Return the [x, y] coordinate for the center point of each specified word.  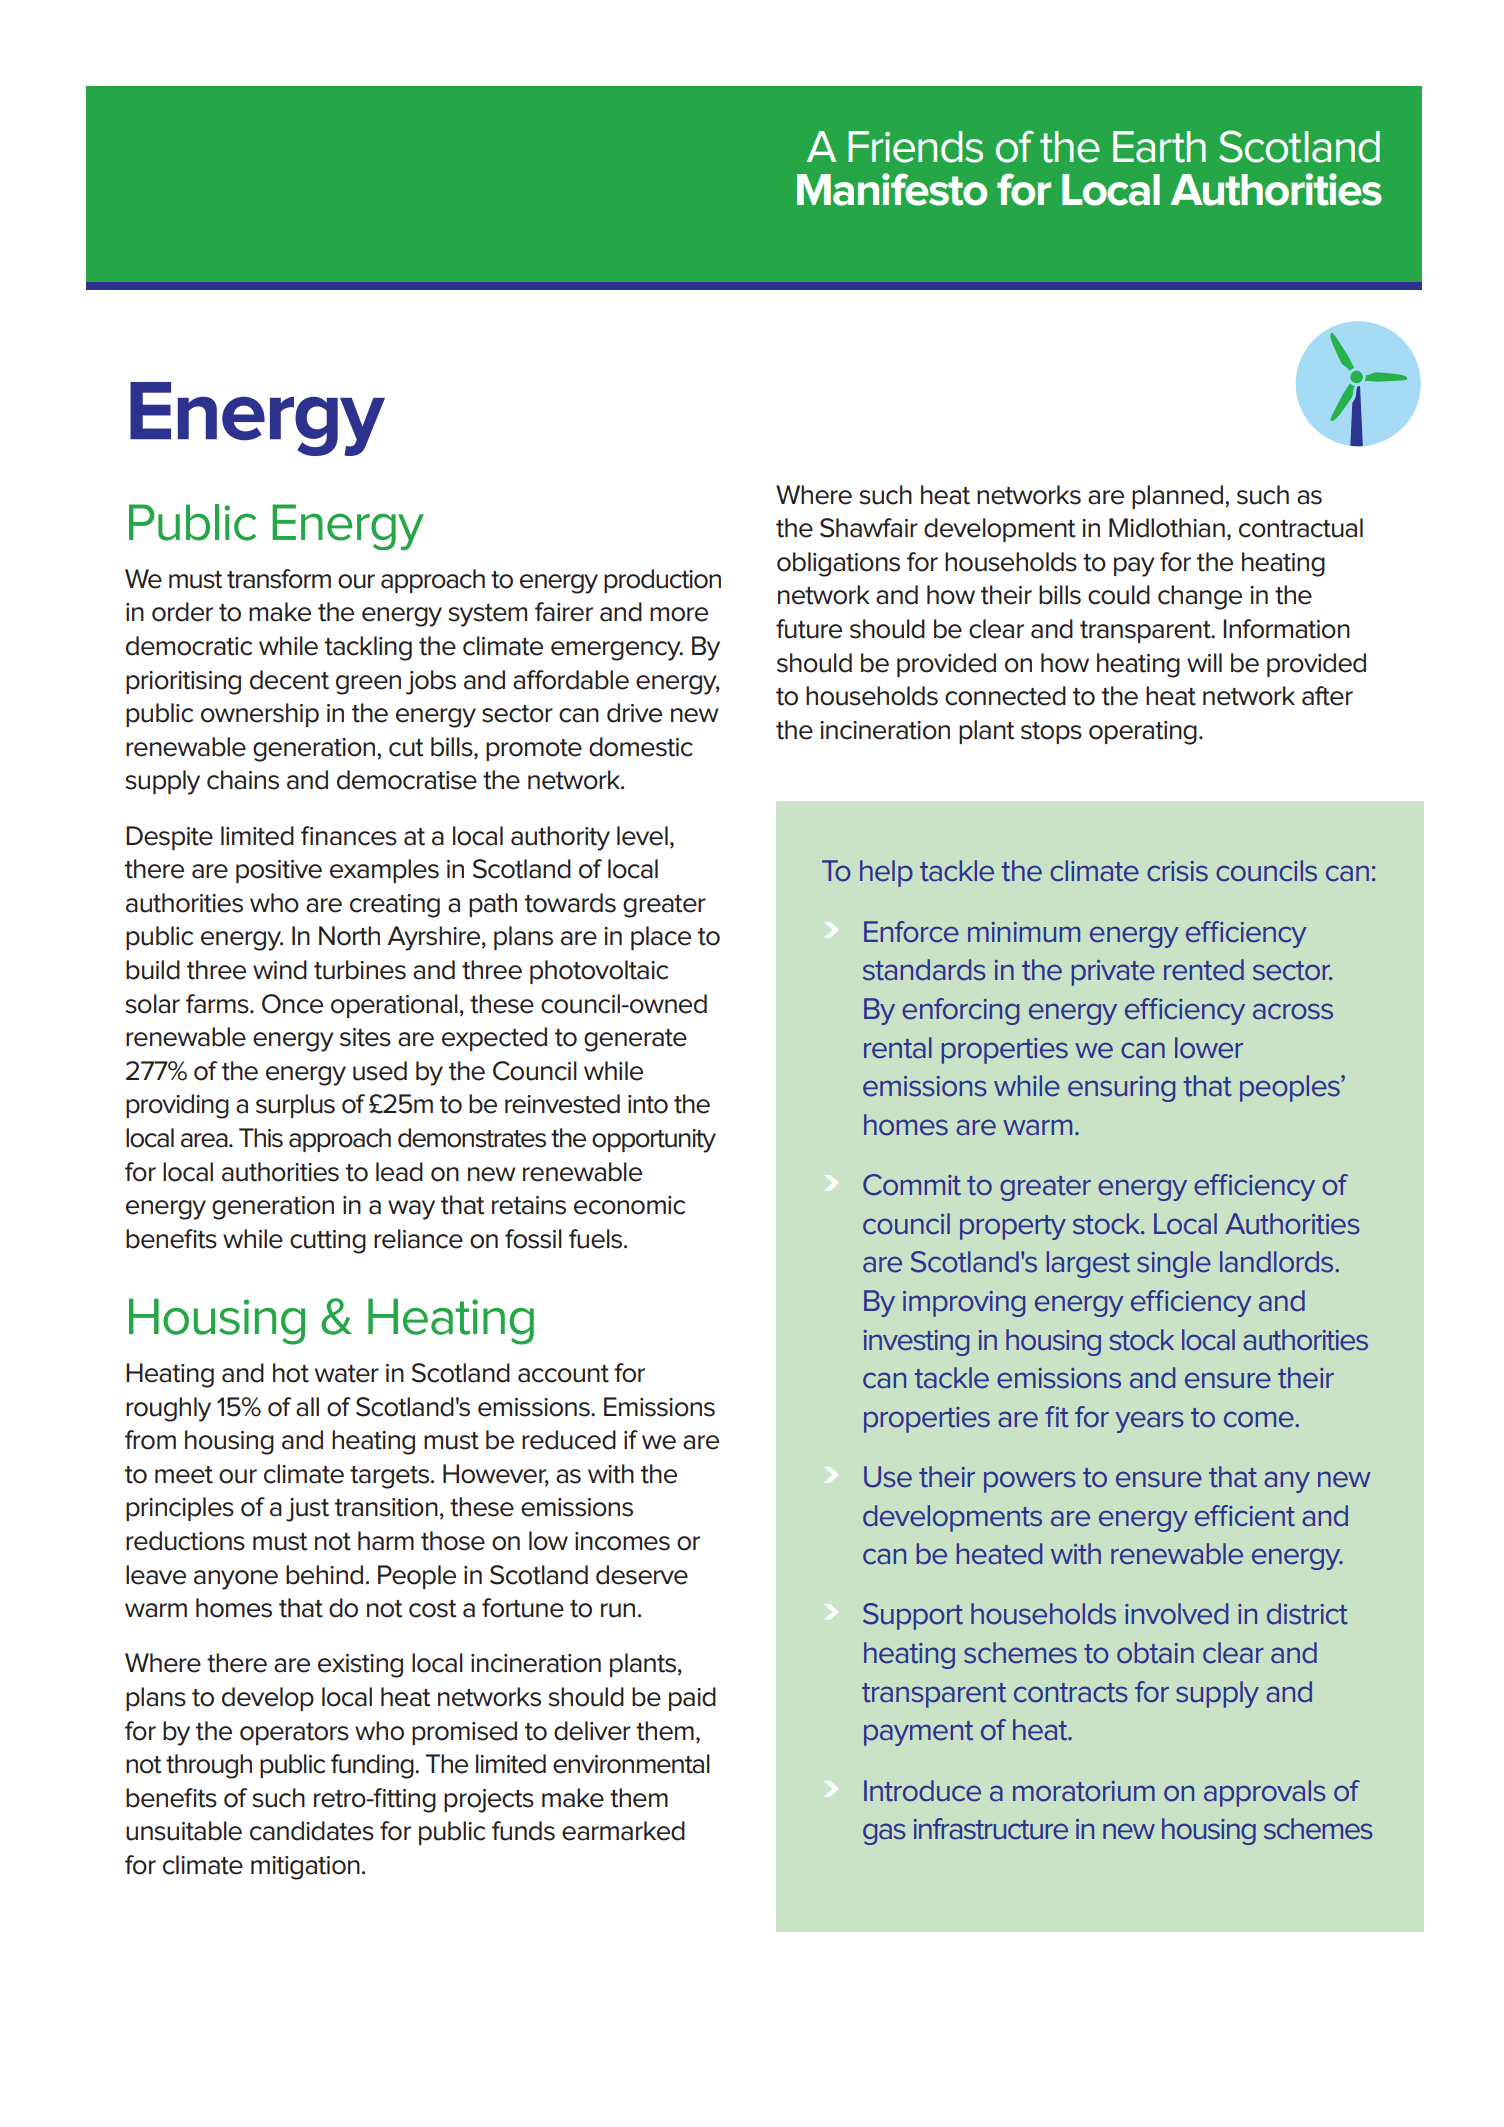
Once [292, 1004]
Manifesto [892, 189]
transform [279, 579]
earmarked [623, 1831]
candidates [312, 1831]
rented [1204, 970]
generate [635, 1040]
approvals [1265, 1793]
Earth [1159, 147]
